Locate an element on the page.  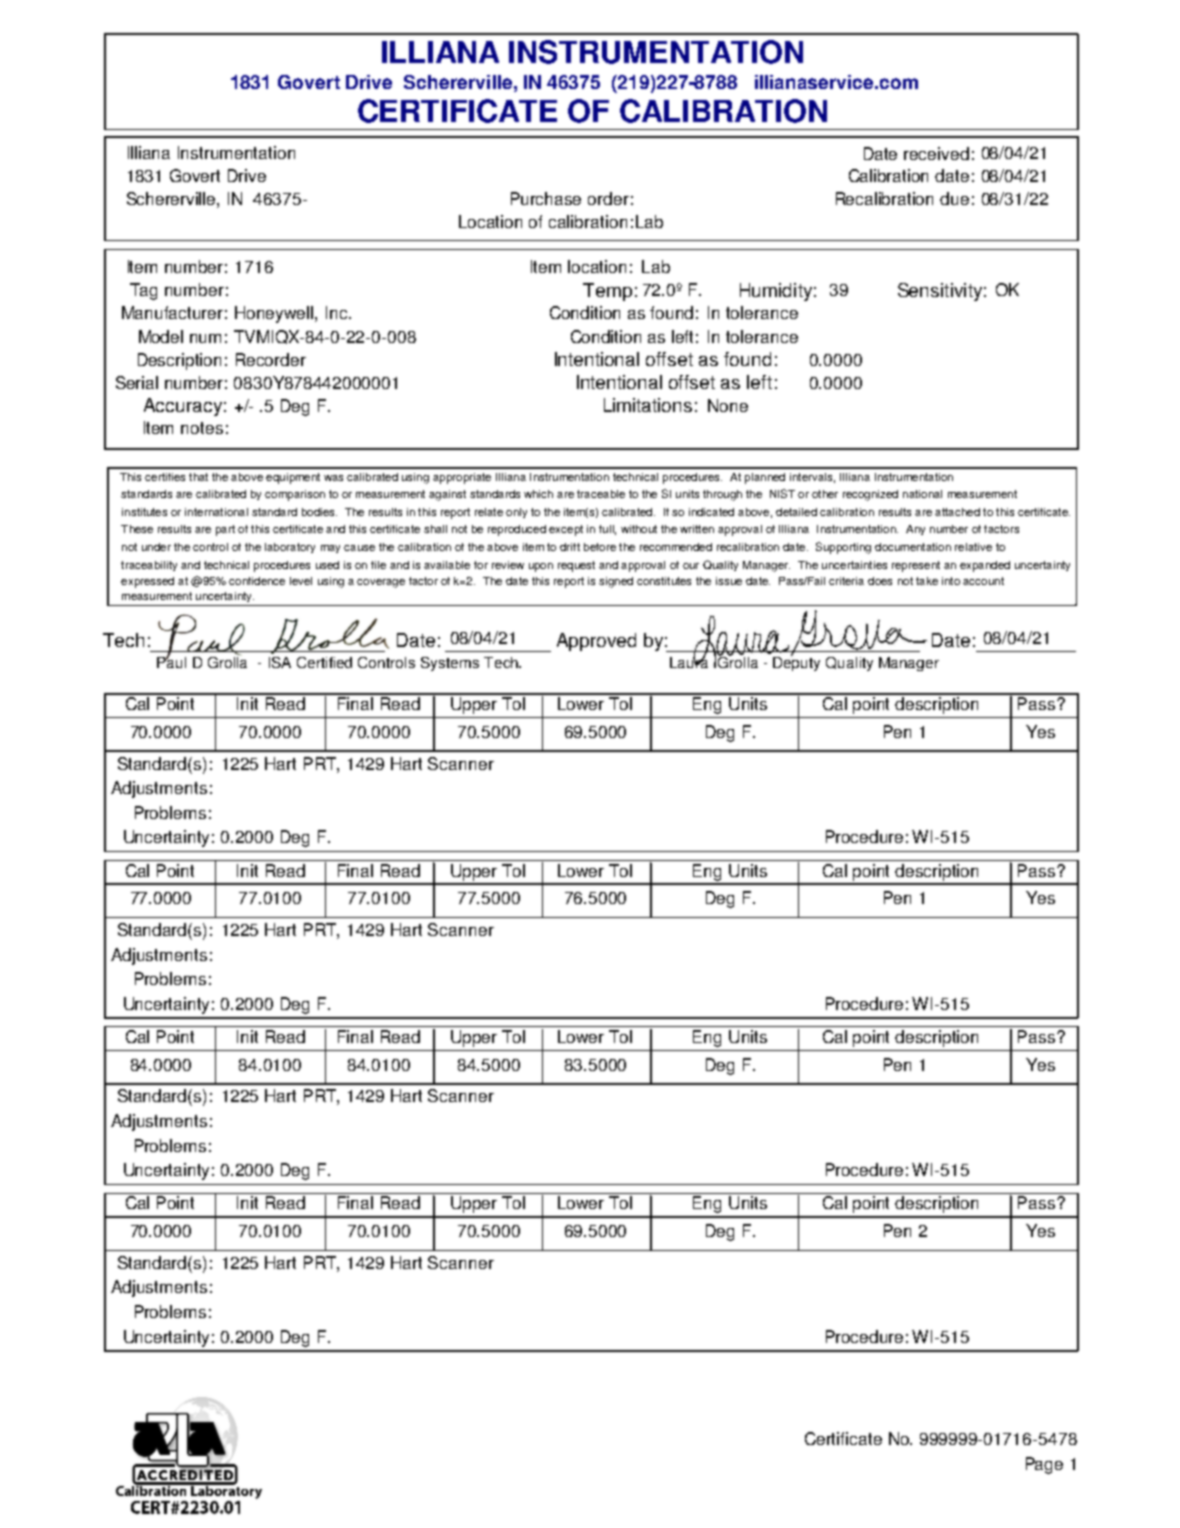
Tag is located at coordinates (143, 291).
